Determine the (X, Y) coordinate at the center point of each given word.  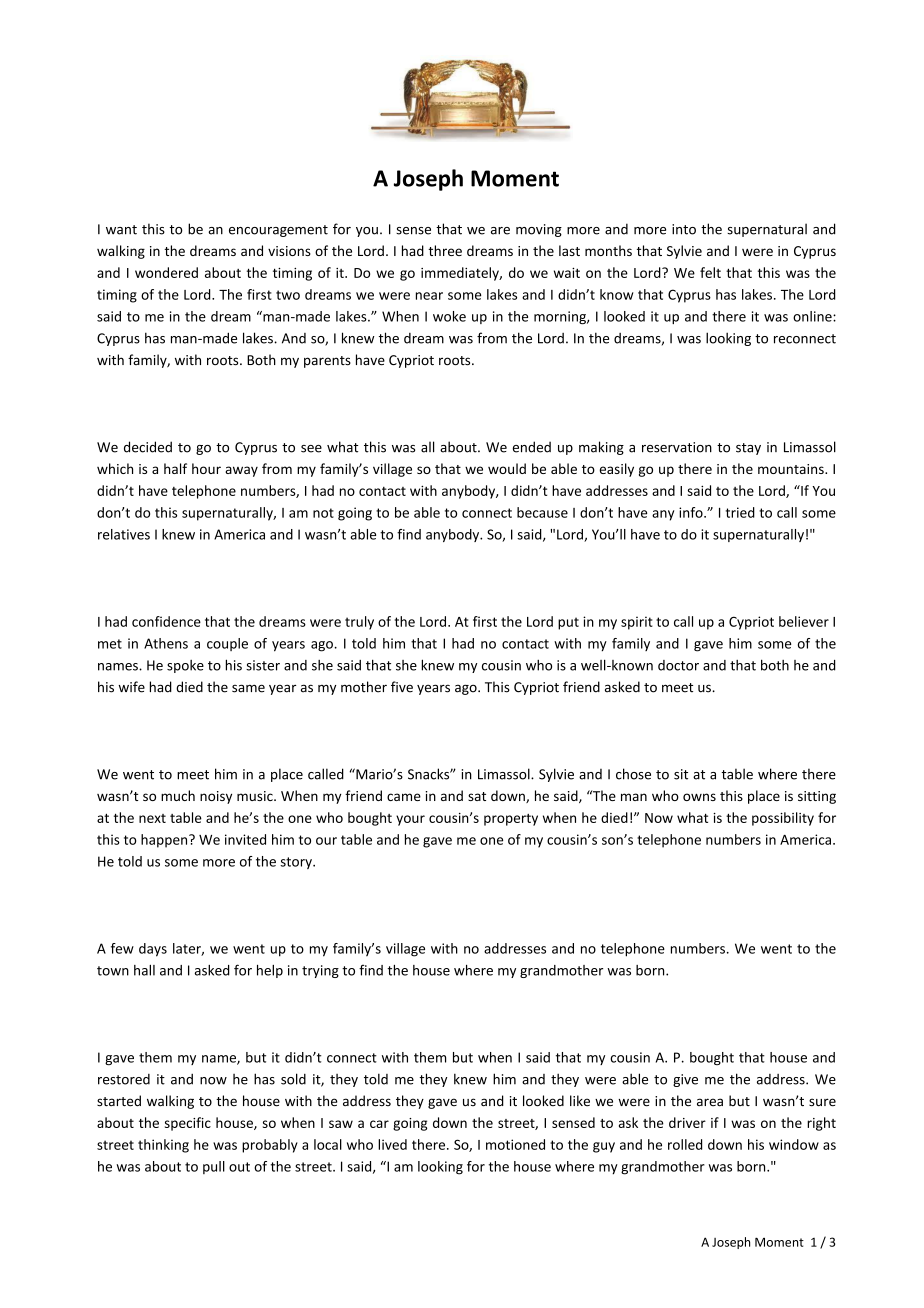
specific (188, 1124)
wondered (166, 272)
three (445, 250)
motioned (515, 1144)
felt (710, 272)
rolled (685, 1144)
